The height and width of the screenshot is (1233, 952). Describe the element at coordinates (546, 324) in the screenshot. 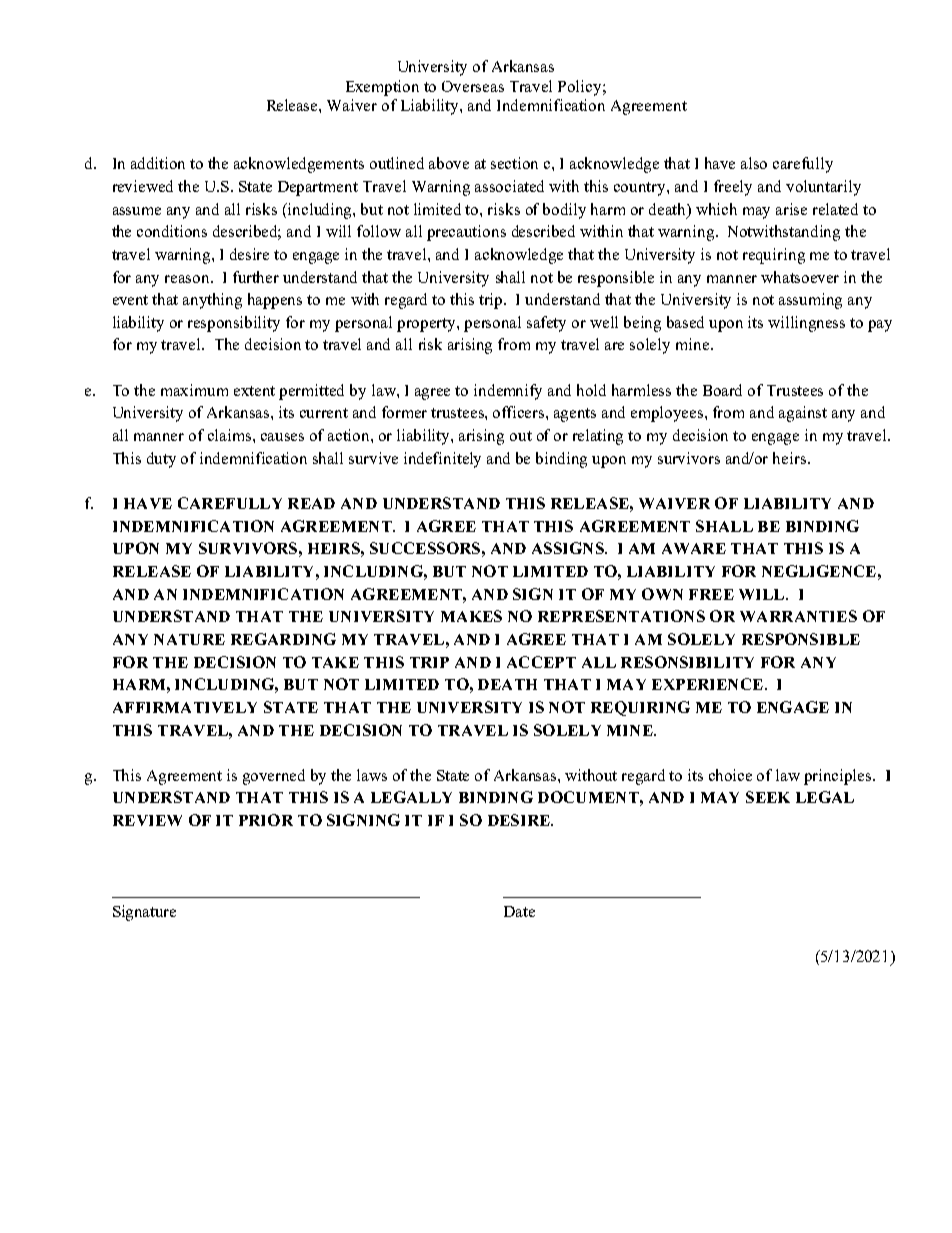

I see `safety` at that location.
